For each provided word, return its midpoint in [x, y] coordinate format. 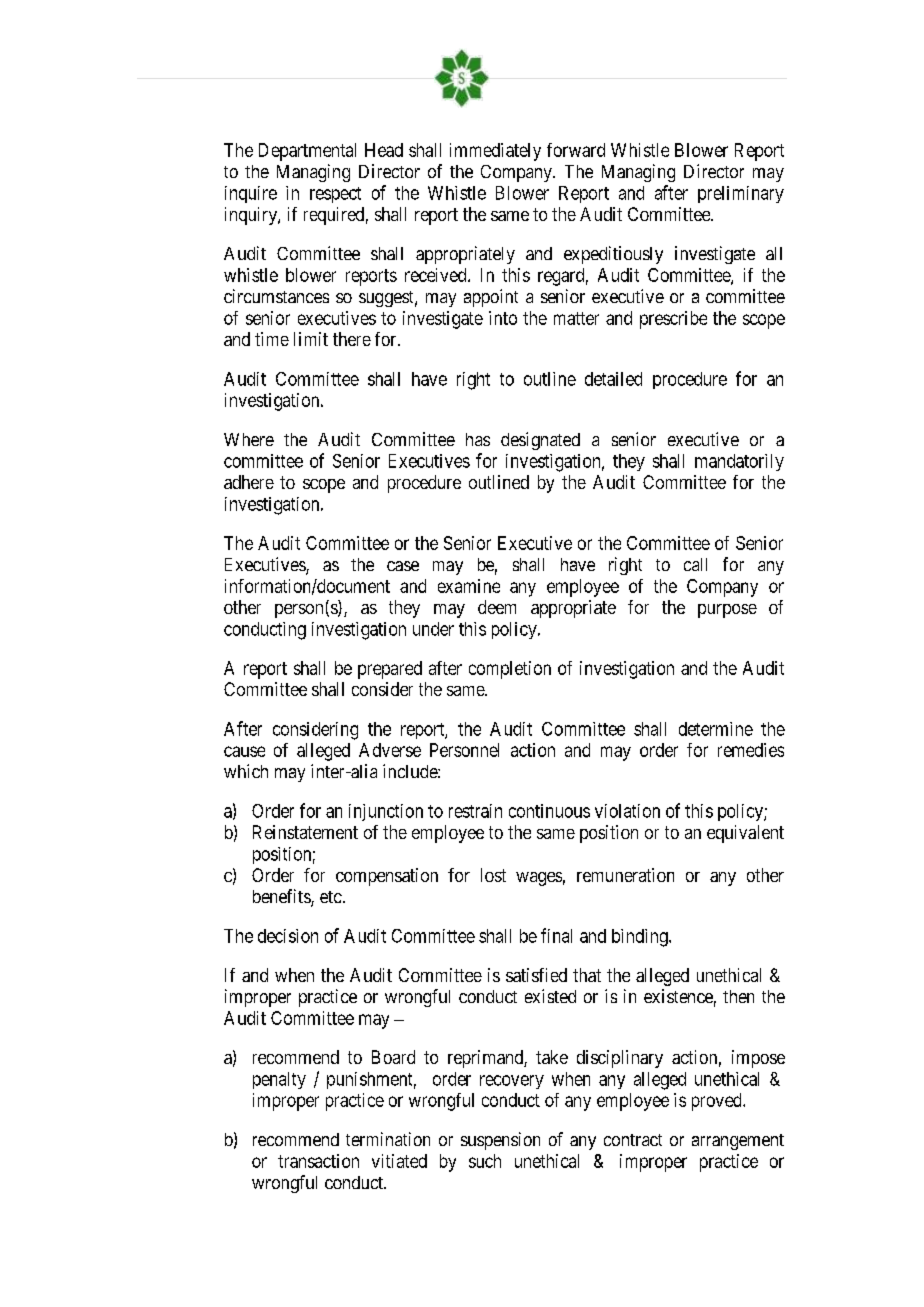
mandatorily [739, 462]
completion [510, 670]
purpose [727, 611]
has [478, 439]
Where [249, 439]
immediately [495, 152]
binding [641, 938]
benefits [282, 897]
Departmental [307, 152]
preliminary [741, 194]
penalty [279, 1080]
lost [493, 875]
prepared [390, 670]
